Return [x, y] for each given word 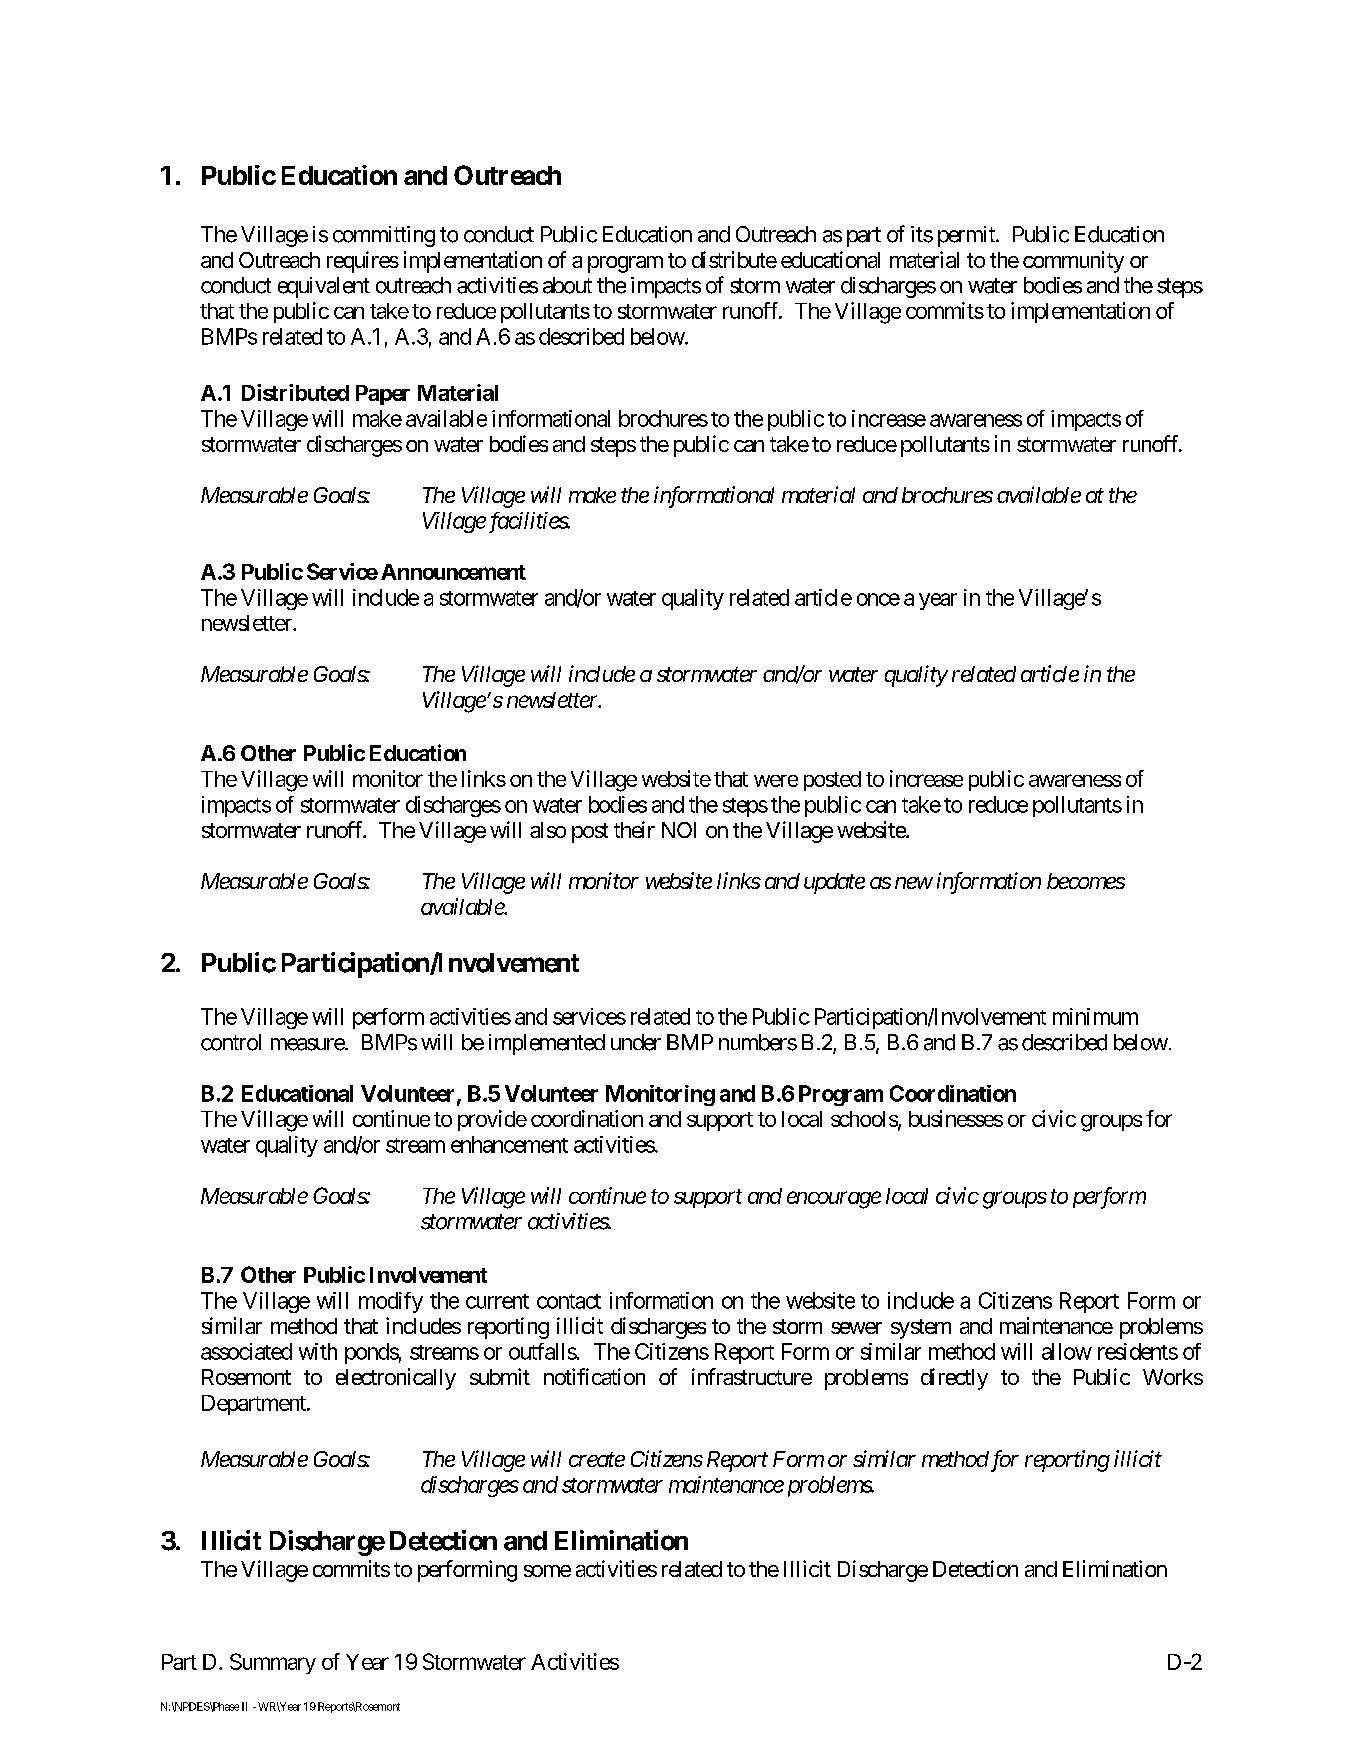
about [567, 285]
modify [391, 1302]
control [231, 1042]
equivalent [324, 287]
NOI [679, 830]
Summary [273, 1663]
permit [967, 236]
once [878, 599]
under [636, 1042]
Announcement [453, 572]
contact [569, 1301]
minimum [1095, 1016]
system [921, 1329]
